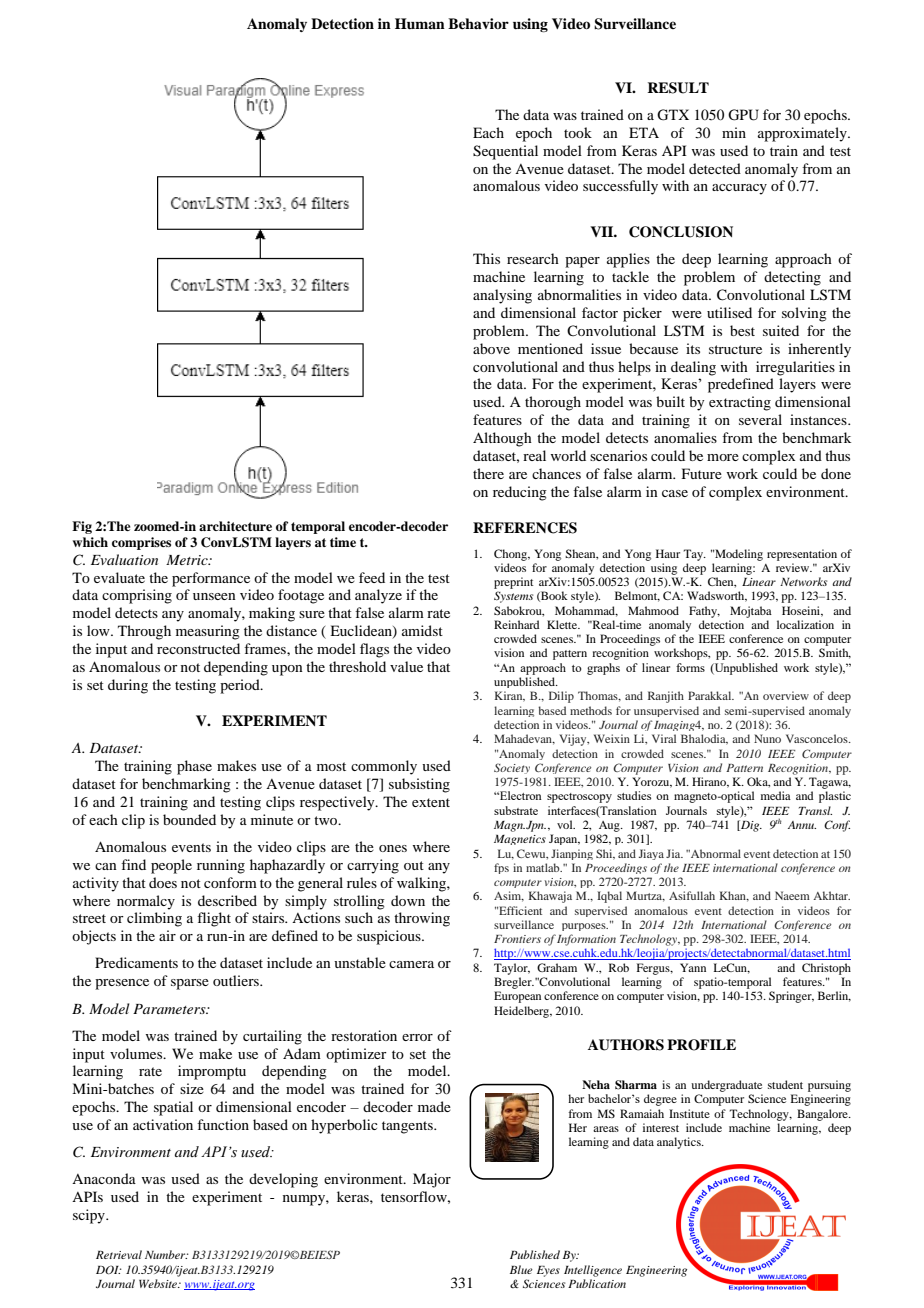 The width and height of the page is (924, 1308). I want to click on reconstructed, so click(198, 648).
